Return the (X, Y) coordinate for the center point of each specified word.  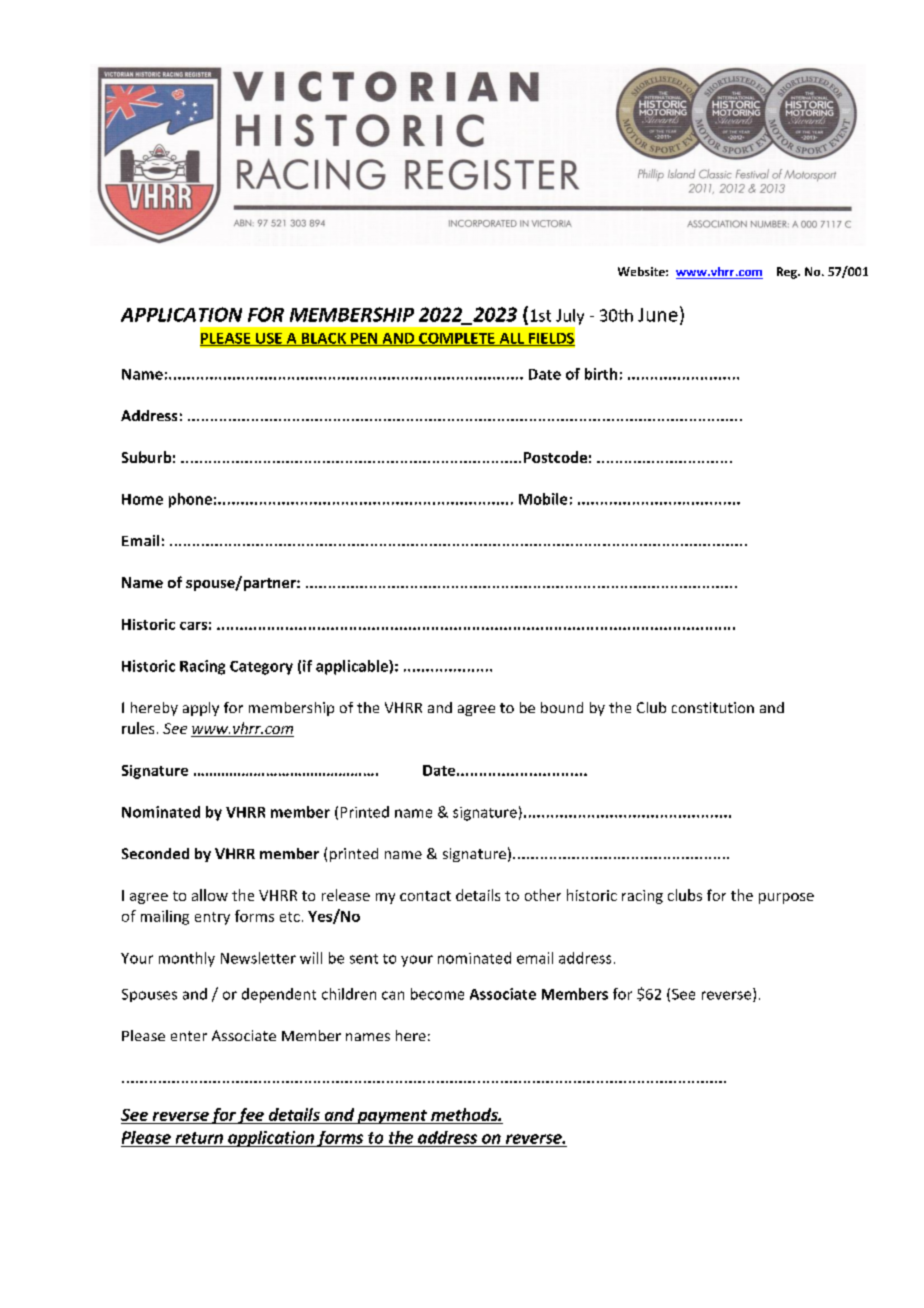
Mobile (543, 499)
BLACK (323, 339)
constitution (713, 707)
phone (190, 500)
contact (425, 896)
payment (392, 1117)
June (658, 315)
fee (251, 1116)
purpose (786, 898)
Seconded (155, 853)
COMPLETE (457, 339)
